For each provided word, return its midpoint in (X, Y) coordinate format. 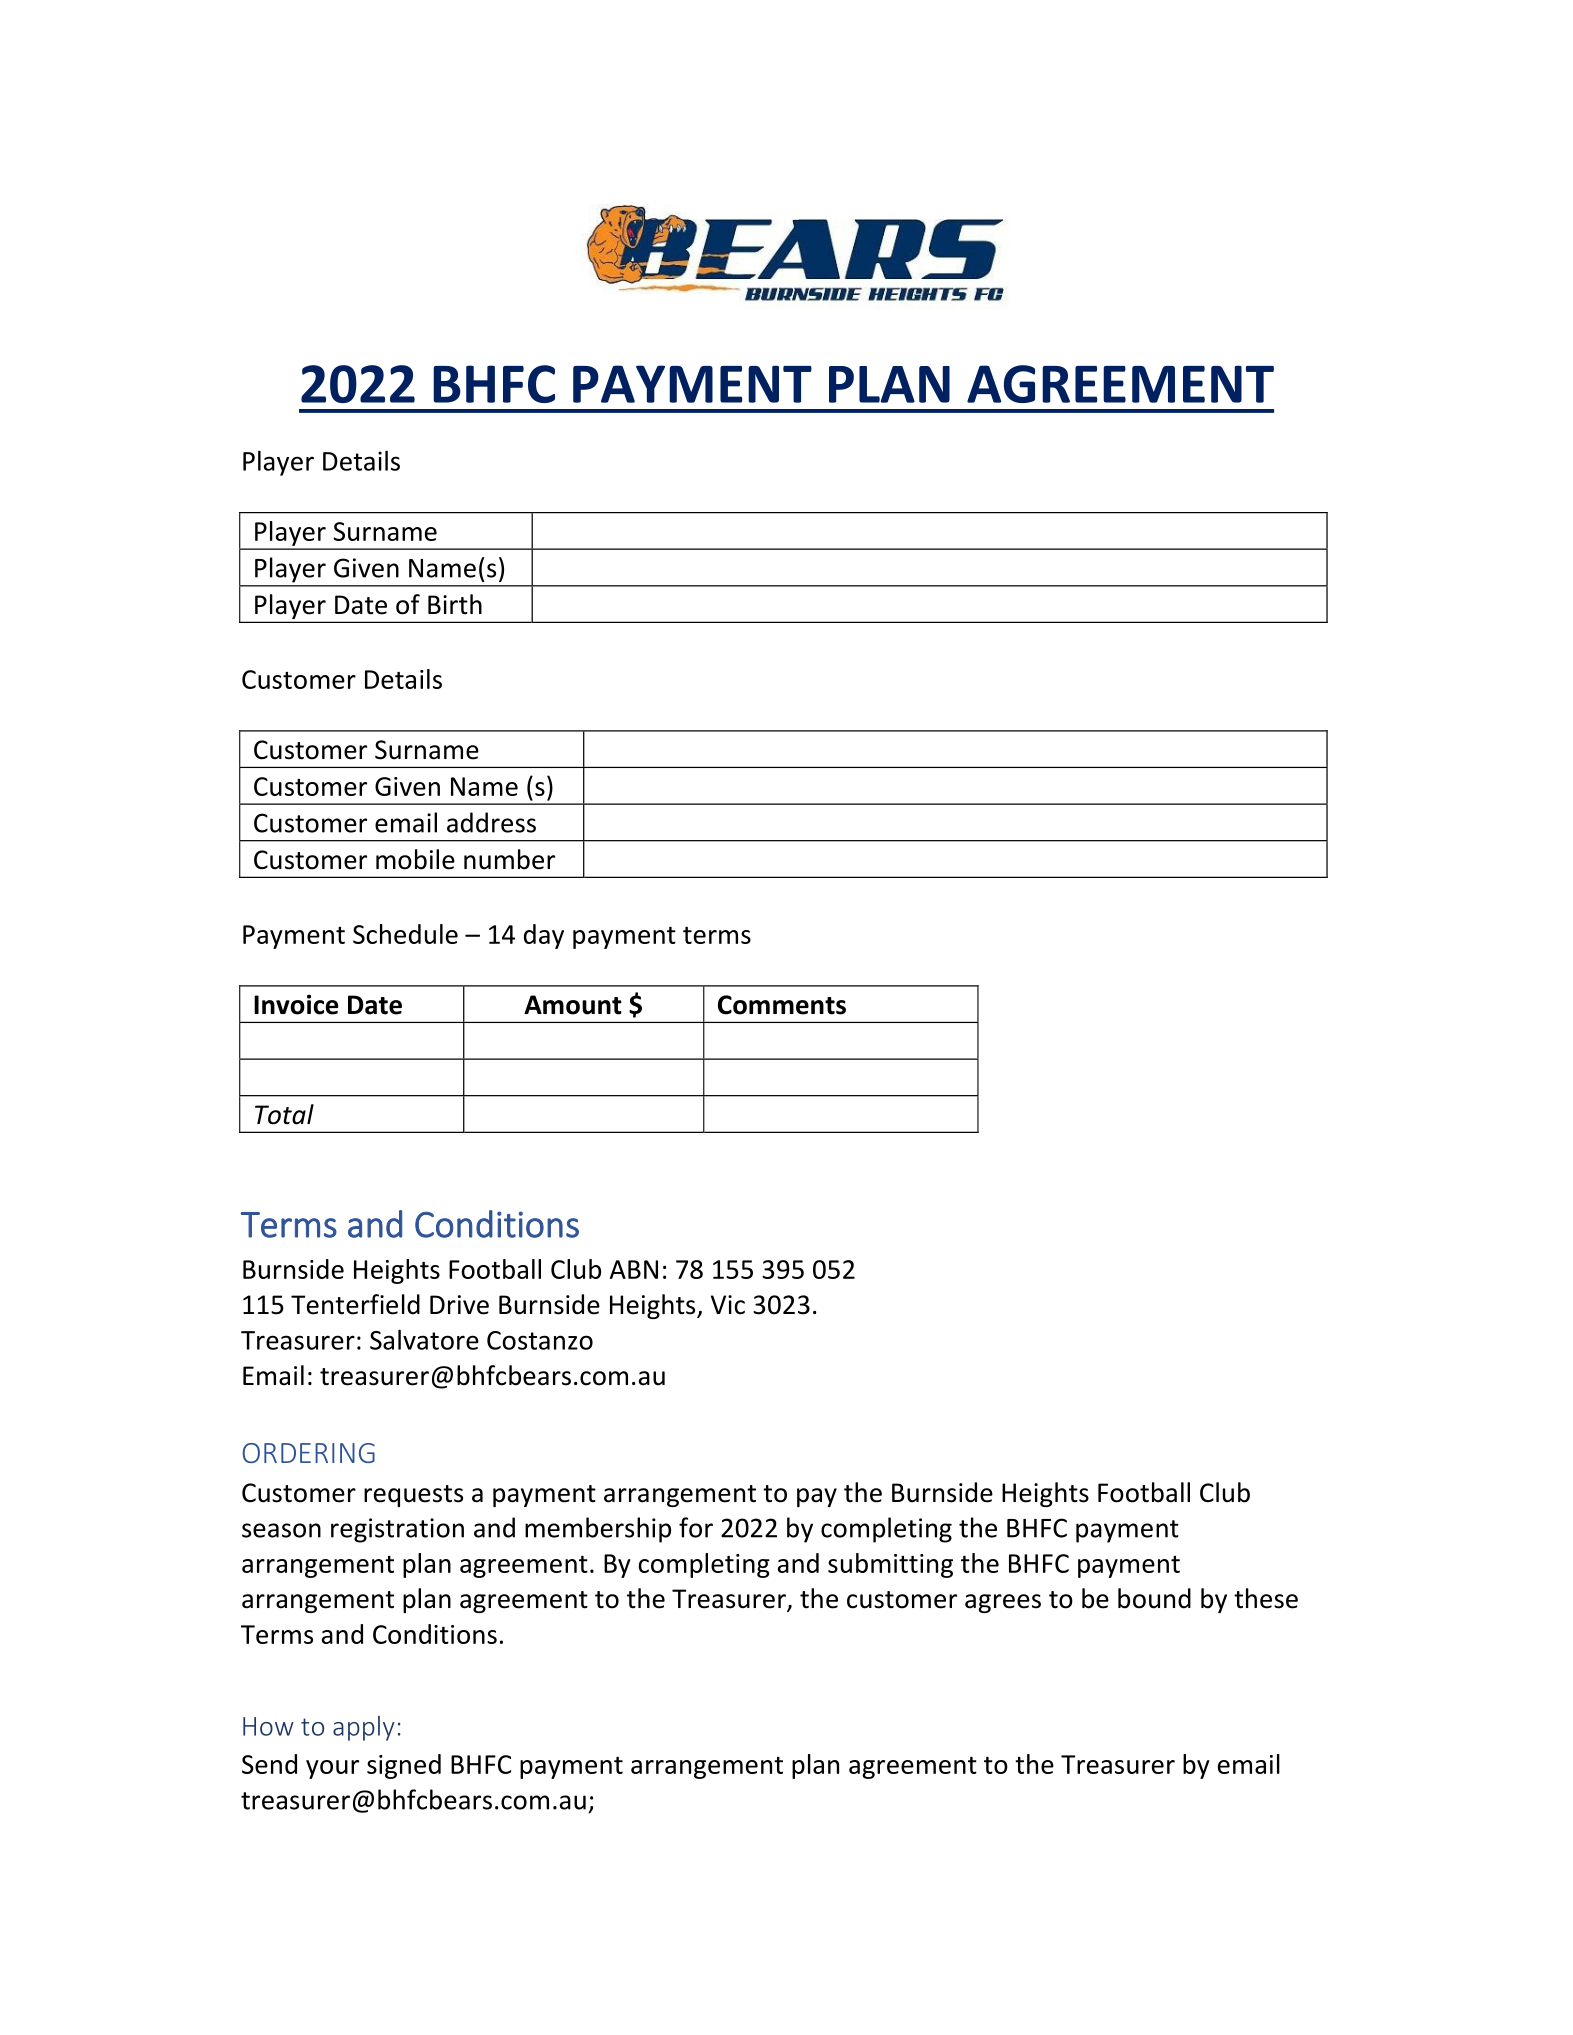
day (544, 936)
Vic (728, 1305)
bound (1154, 1598)
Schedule (405, 934)
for (696, 1527)
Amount (573, 1005)
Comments (782, 1005)
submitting (890, 1565)
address (491, 822)
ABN (634, 1269)
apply (364, 1728)
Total (284, 1114)
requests (413, 1496)
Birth (455, 604)
